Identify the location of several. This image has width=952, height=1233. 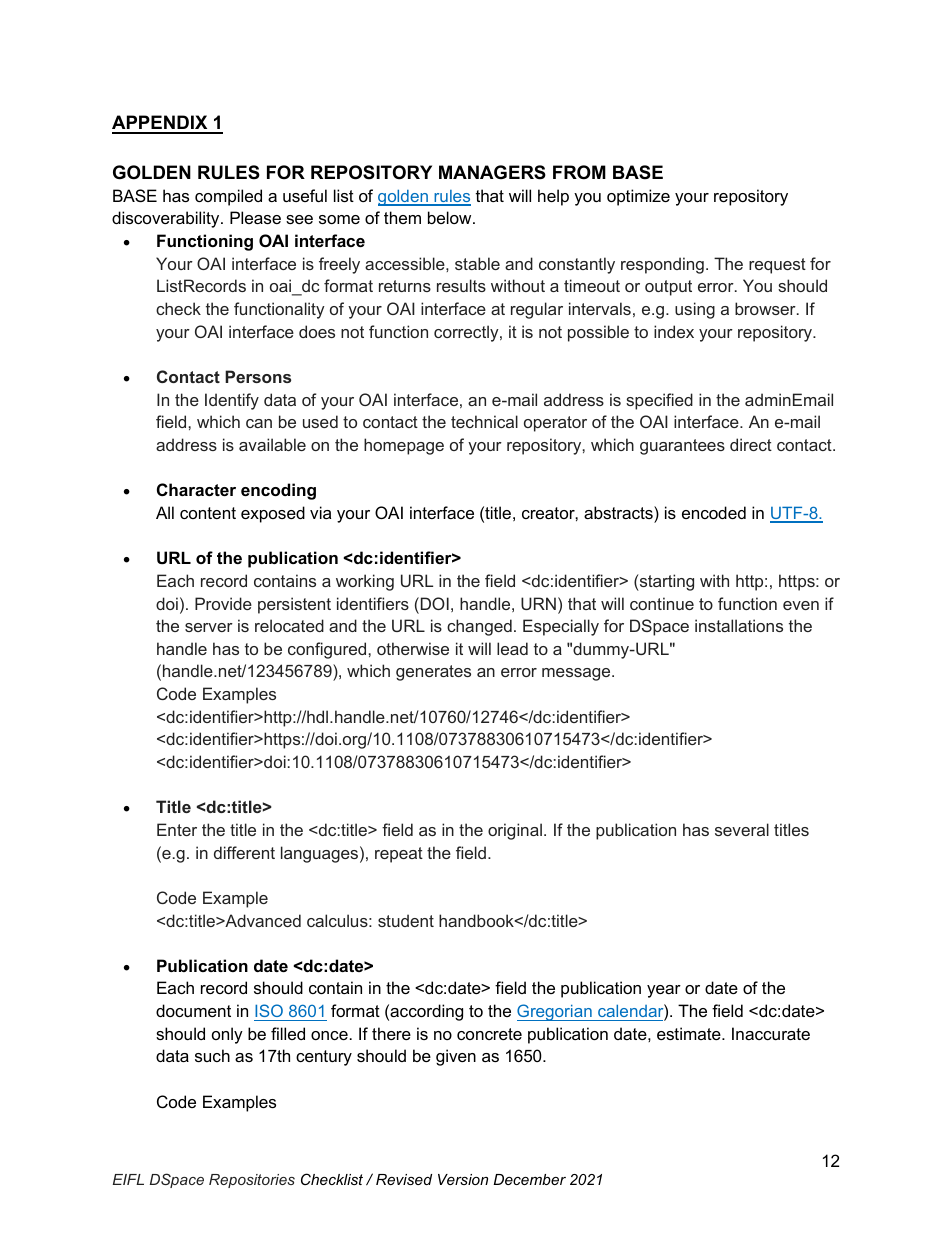
(742, 829).
